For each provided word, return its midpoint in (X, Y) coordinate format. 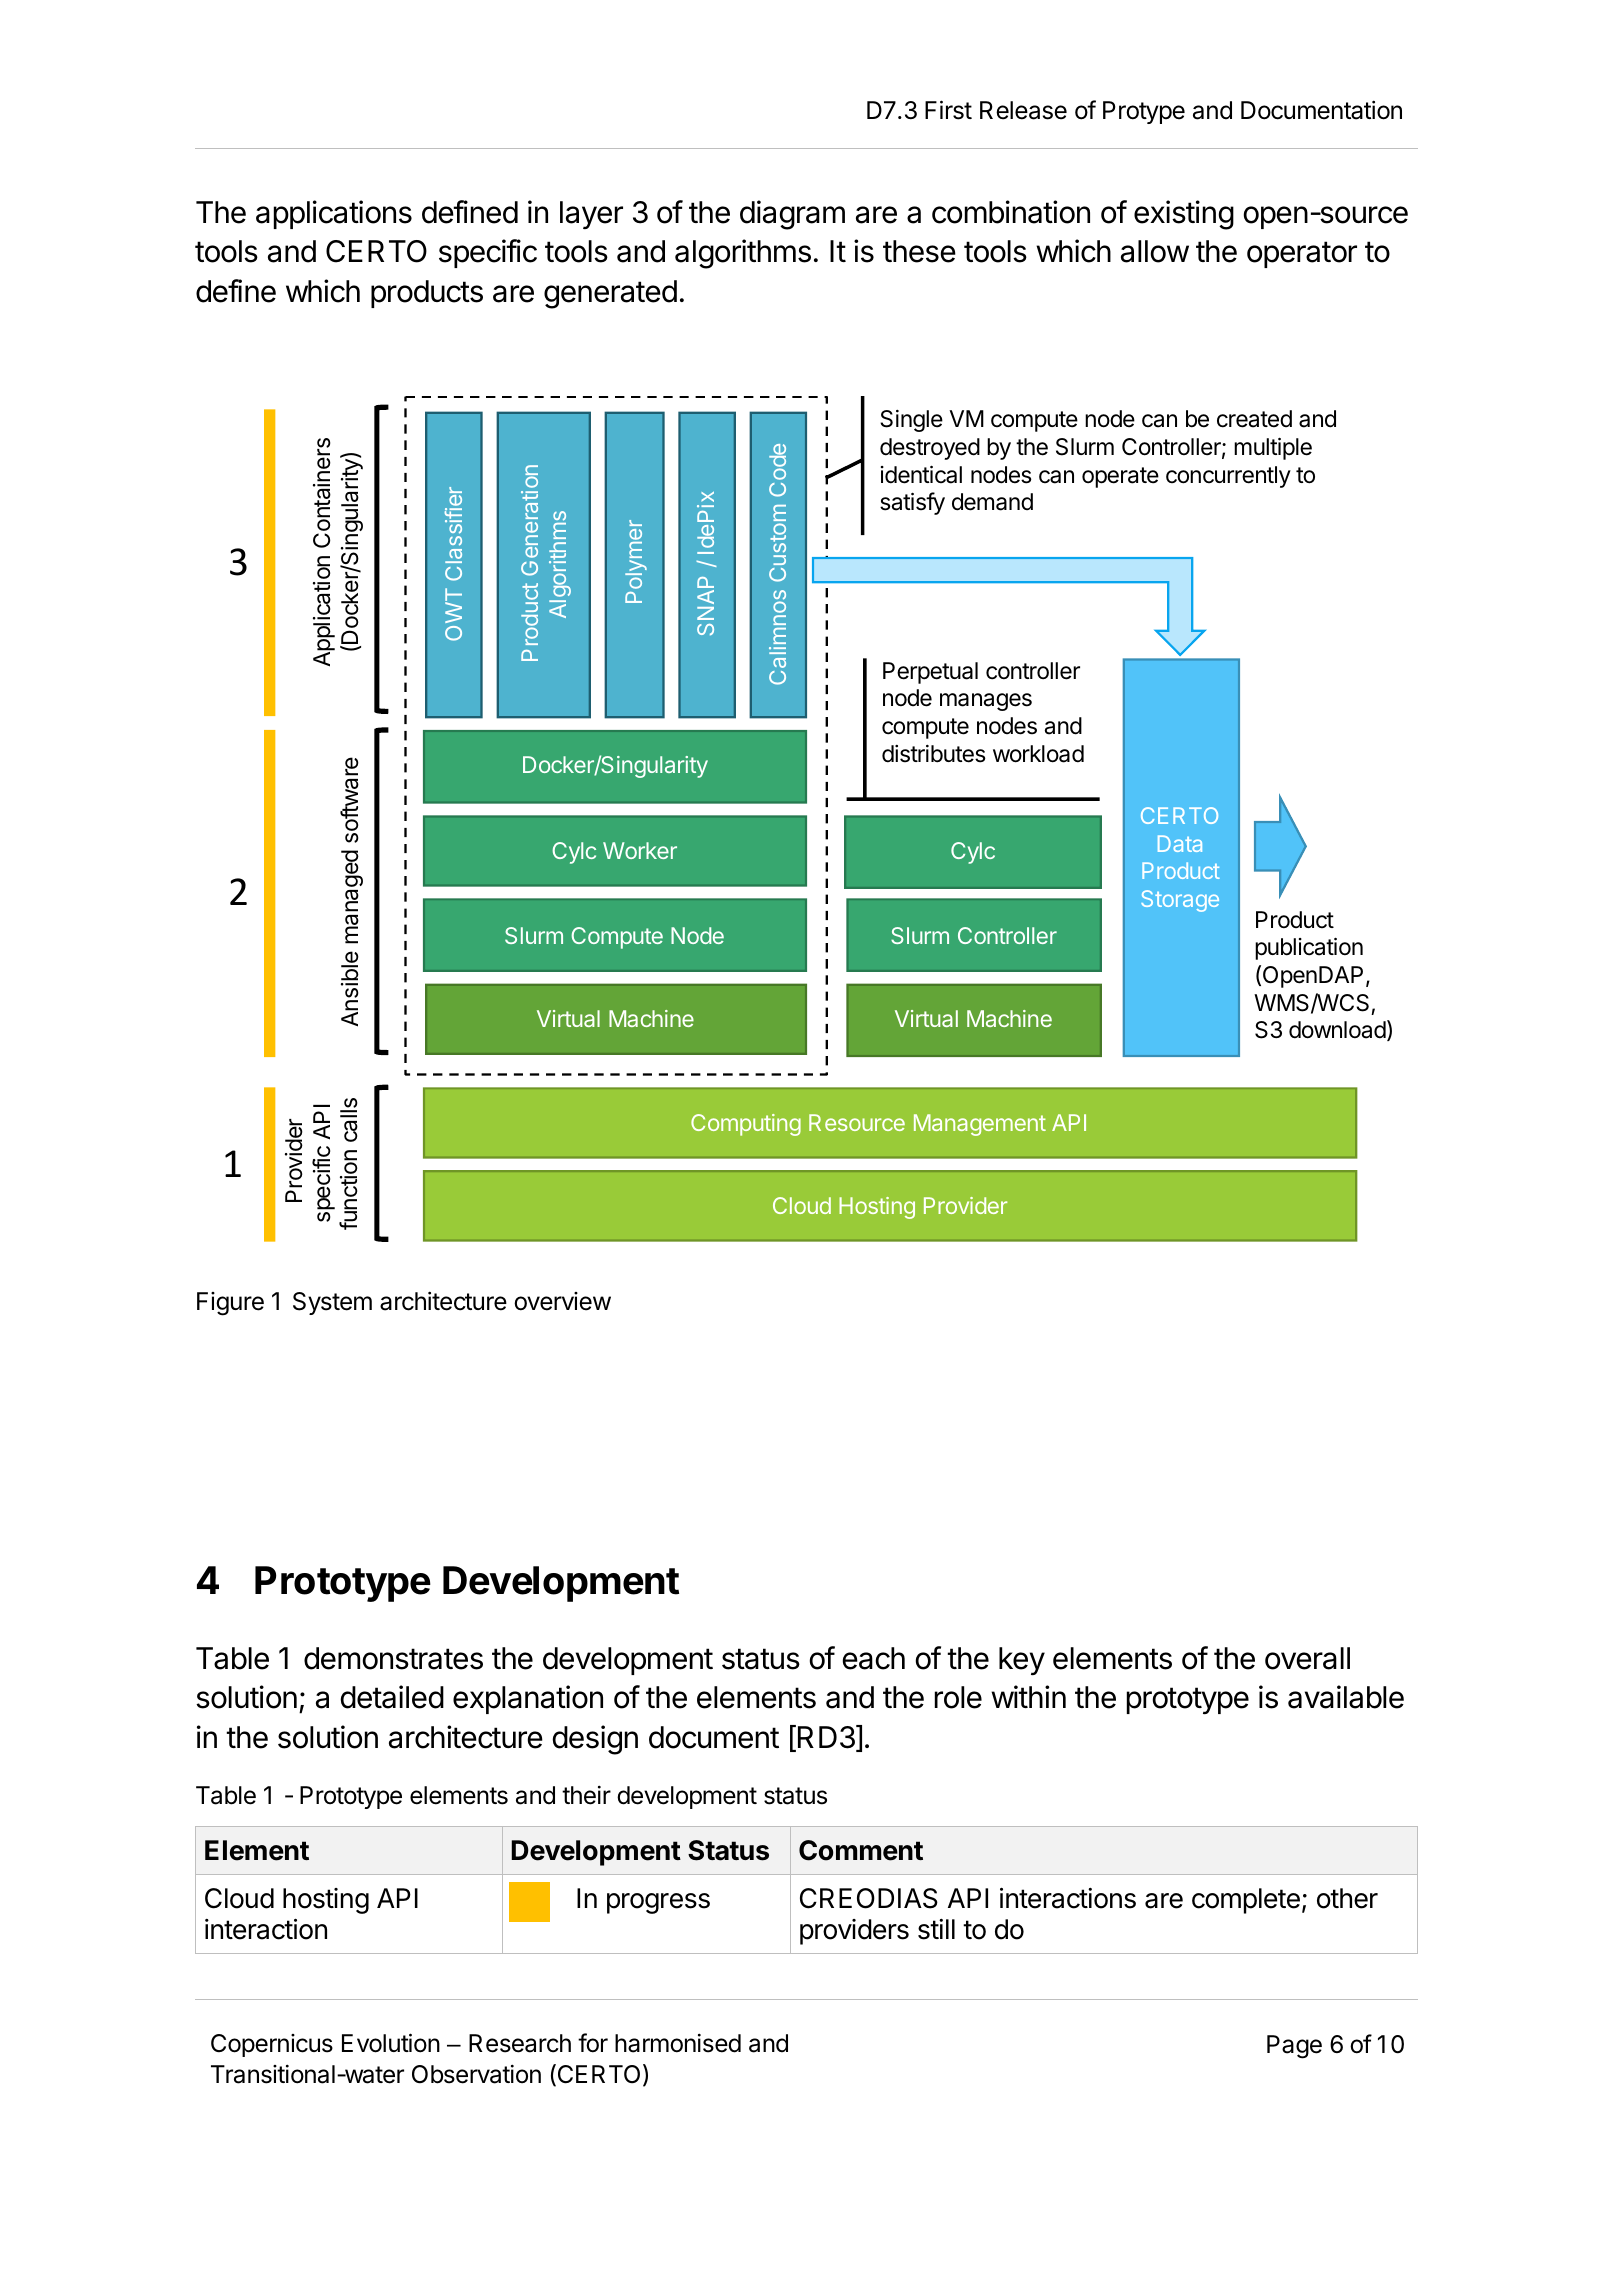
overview (562, 1301)
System (332, 1303)
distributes (934, 754)
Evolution (391, 2043)
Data (1180, 843)
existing (1184, 215)
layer (591, 215)
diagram (792, 215)
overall (1307, 1658)
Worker (640, 850)
